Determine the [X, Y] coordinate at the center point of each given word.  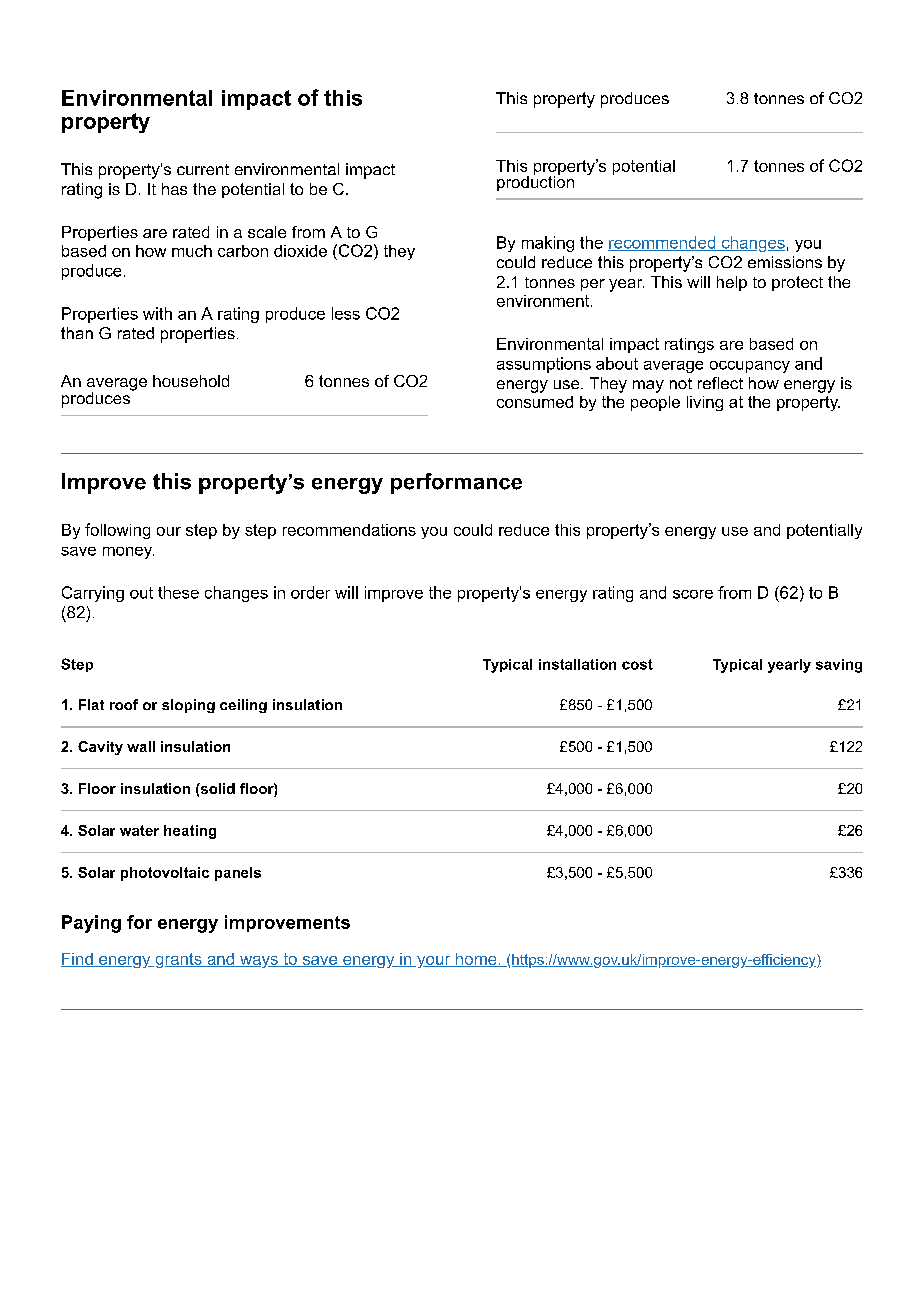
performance [456, 483]
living [705, 403]
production [535, 182]
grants [178, 960]
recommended [663, 243]
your [434, 962]
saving [839, 666]
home [476, 960]
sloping [188, 706]
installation [577, 664]
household [191, 381]
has [174, 189]
